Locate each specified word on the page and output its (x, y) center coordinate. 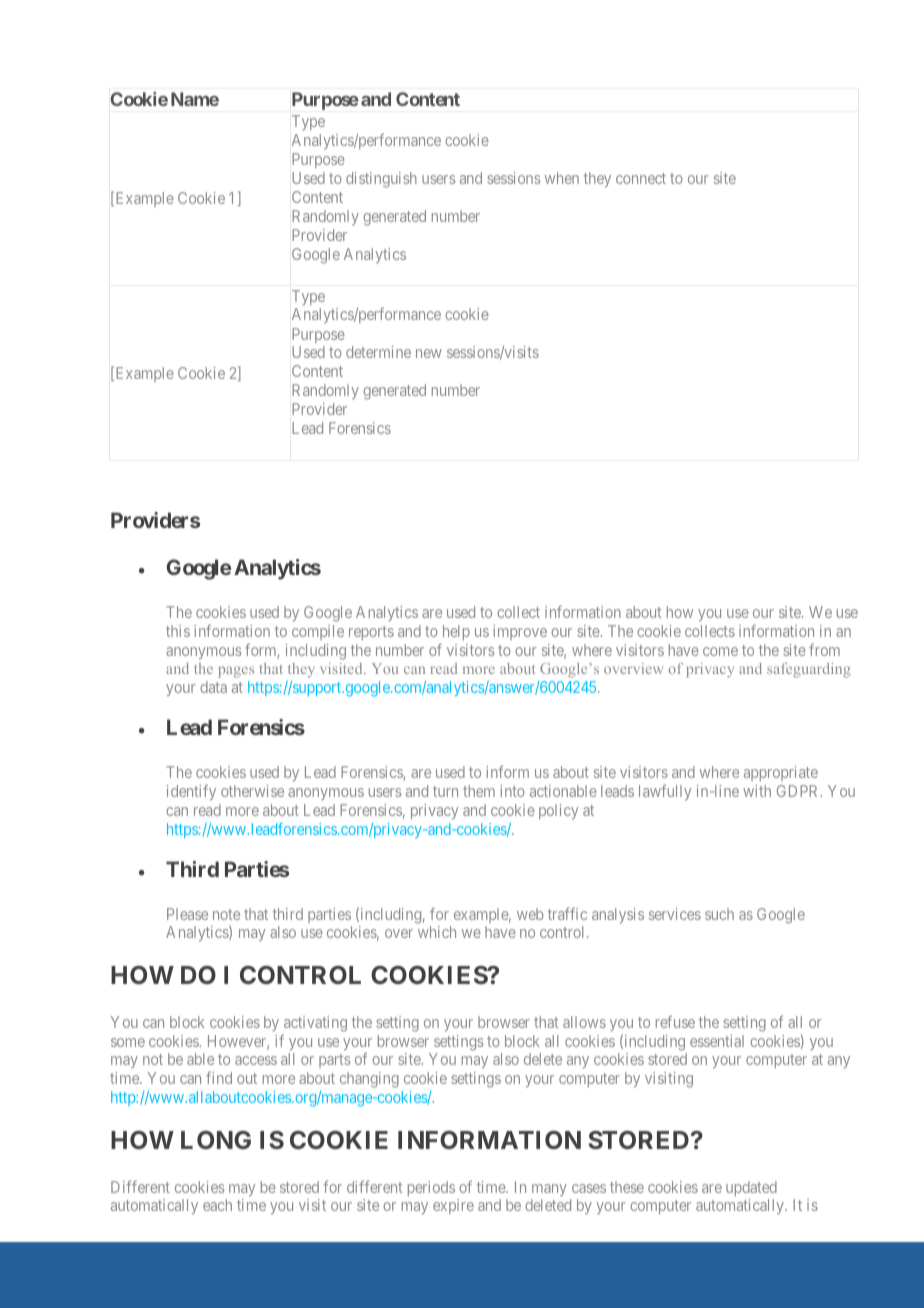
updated (751, 1188)
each (217, 1205)
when (562, 178)
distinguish (381, 180)
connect (641, 178)
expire (453, 1206)
